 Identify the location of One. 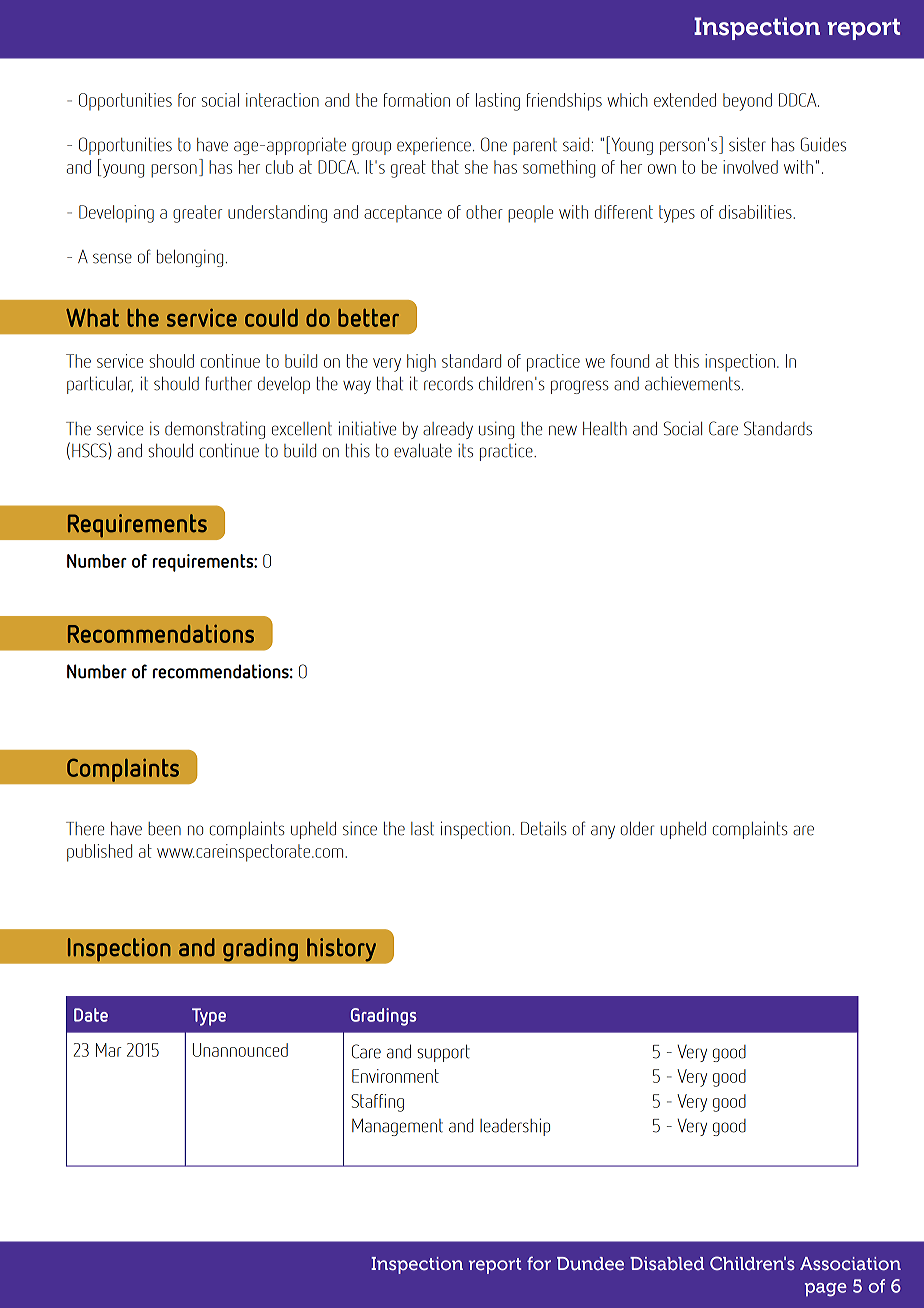
(494, 144).
